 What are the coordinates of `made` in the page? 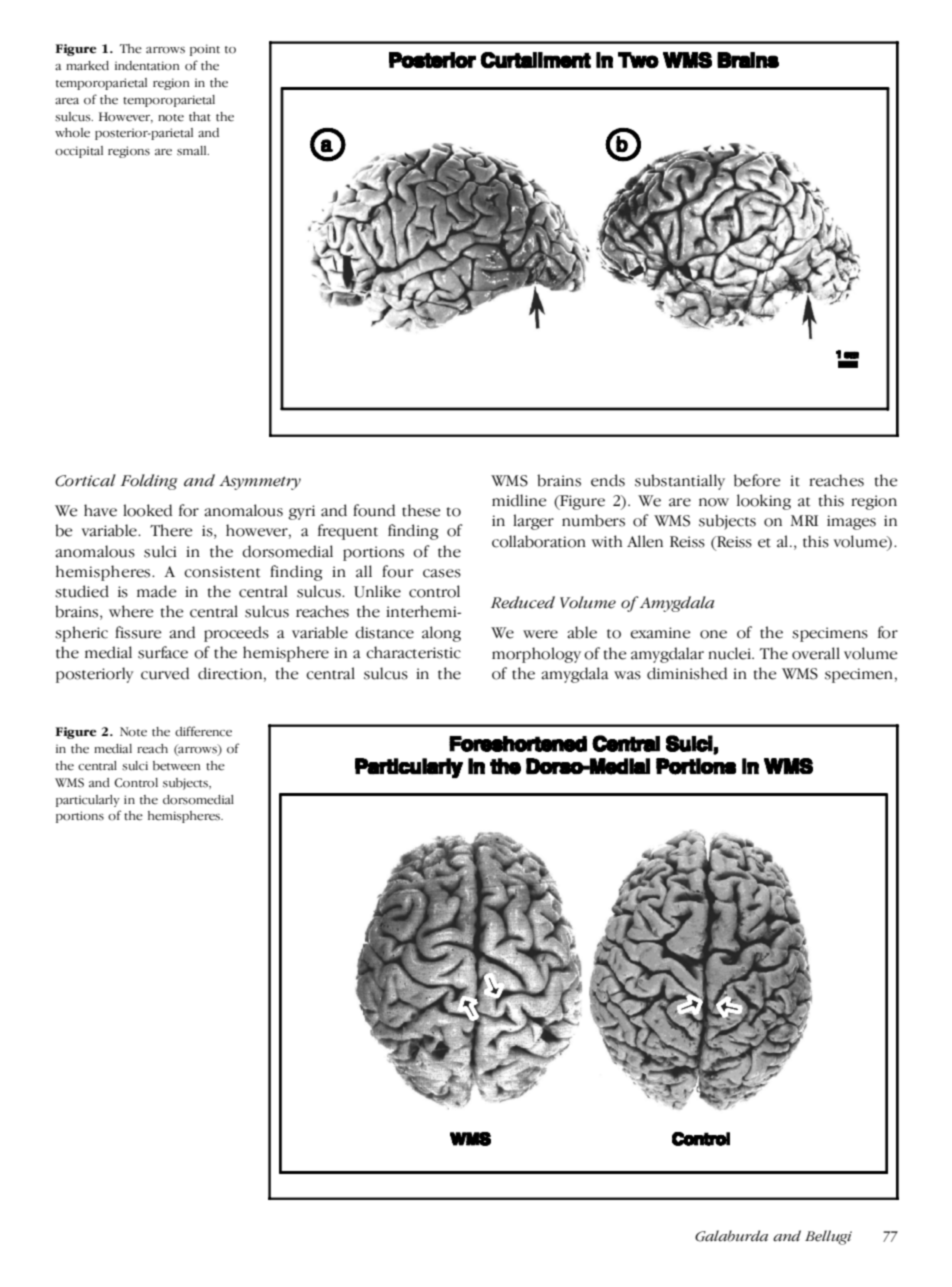 It's located at (157, 591).
